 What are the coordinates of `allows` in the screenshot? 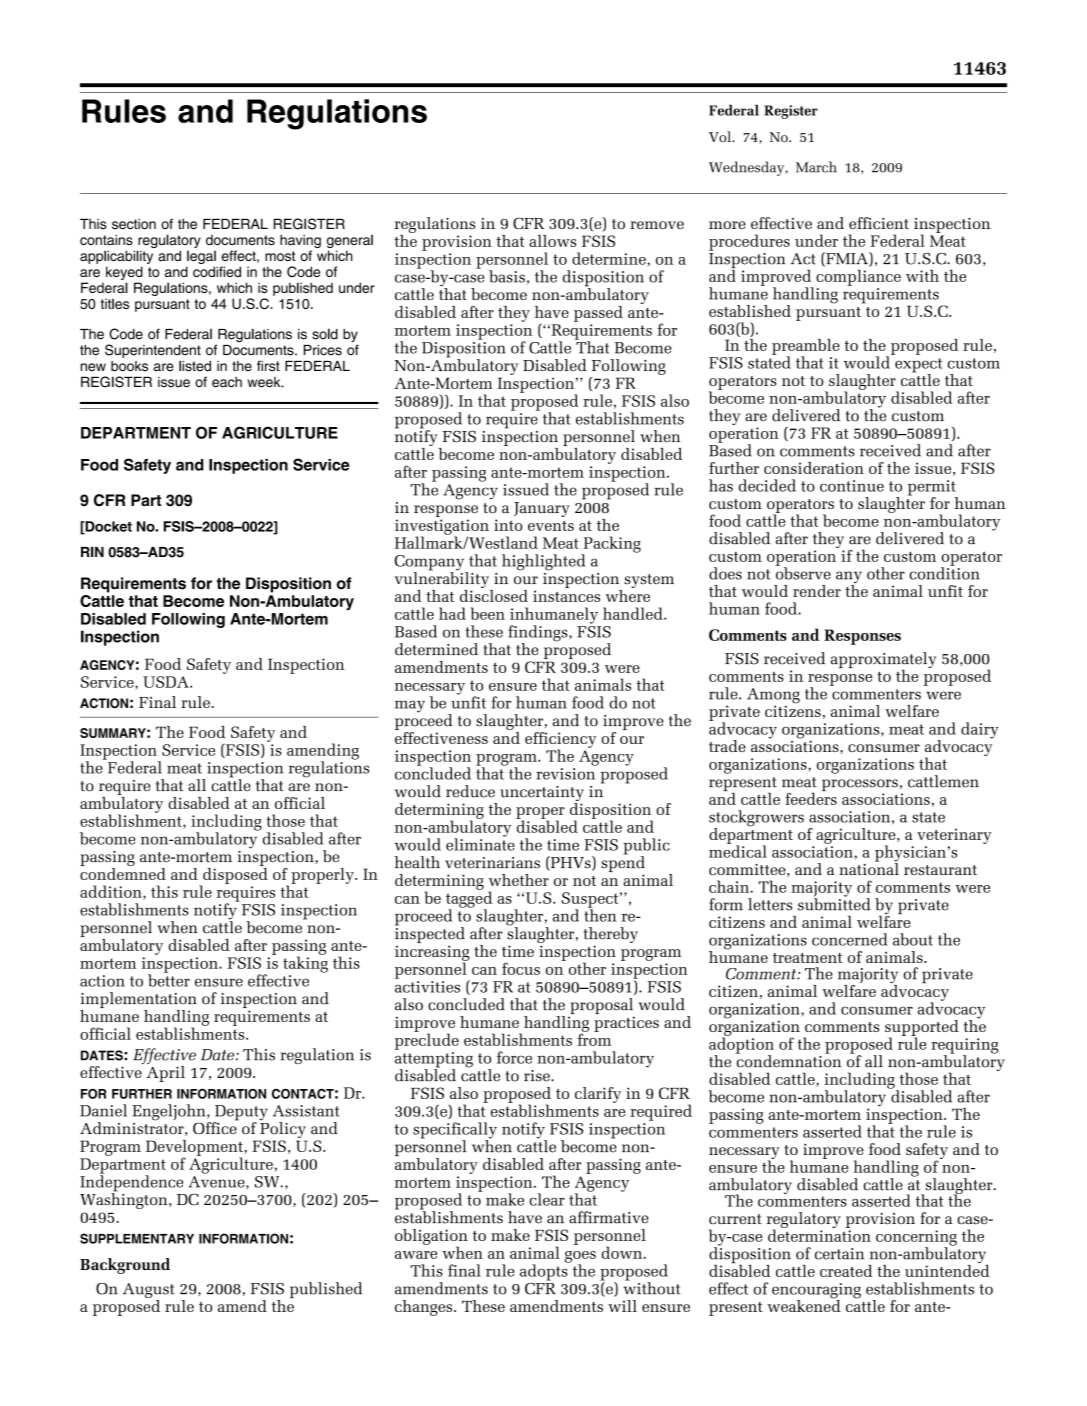 It's located at (552, 241).
